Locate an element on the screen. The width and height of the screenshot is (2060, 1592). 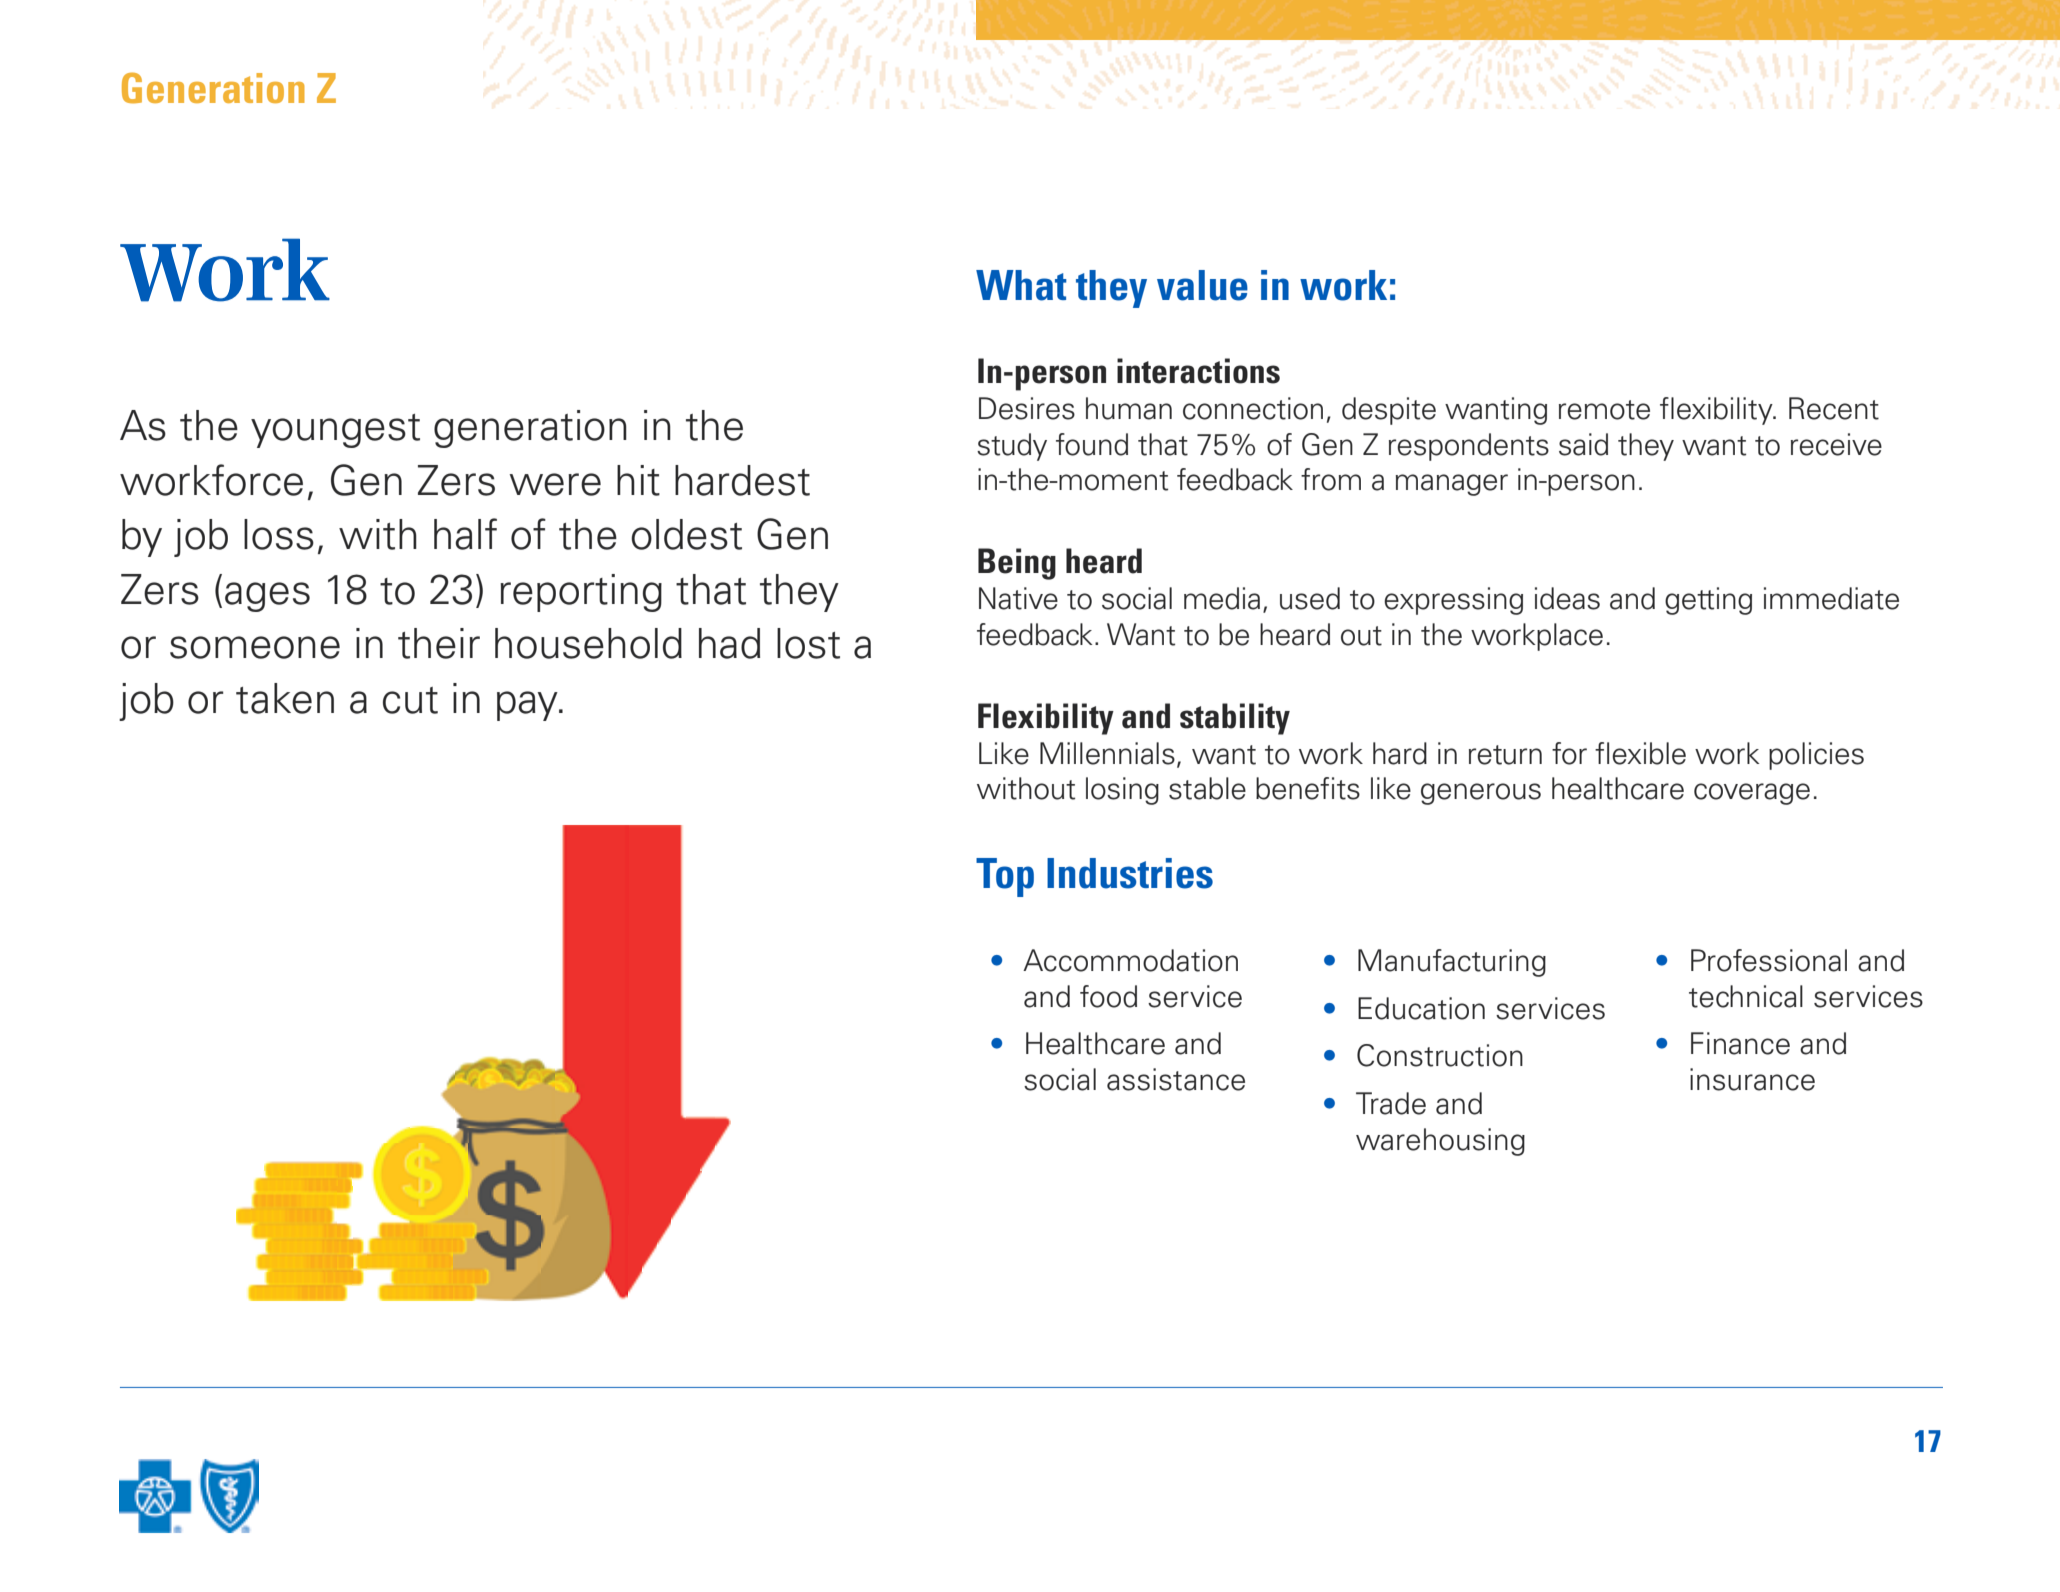
Industries is located at coordinates (1130, 873).
